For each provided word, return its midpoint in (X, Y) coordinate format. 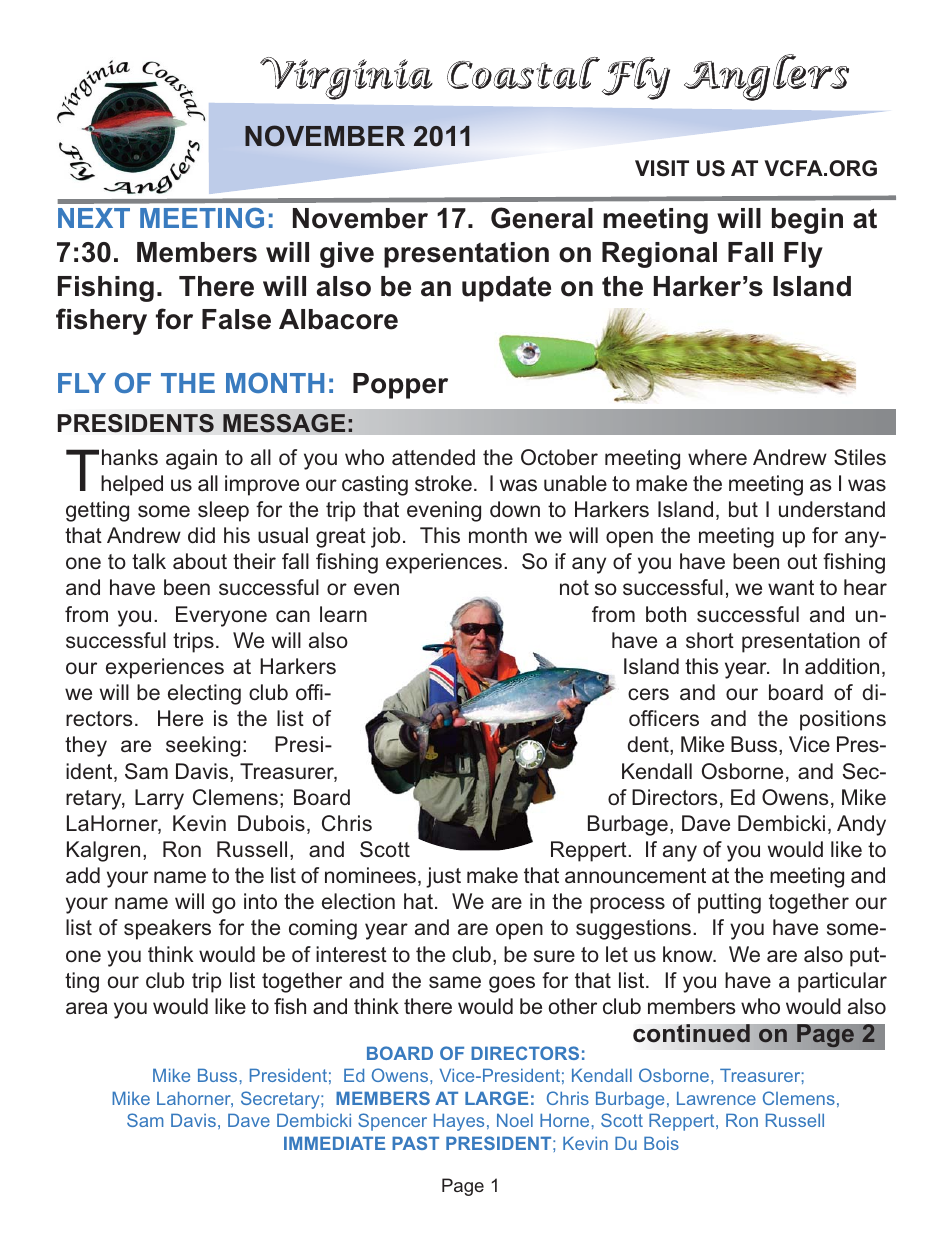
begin (807, 221)
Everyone (221, 616)
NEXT (94, 218)
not (574, 588)
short (710, 640)
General (542, 218)
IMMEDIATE (334, 1143)
